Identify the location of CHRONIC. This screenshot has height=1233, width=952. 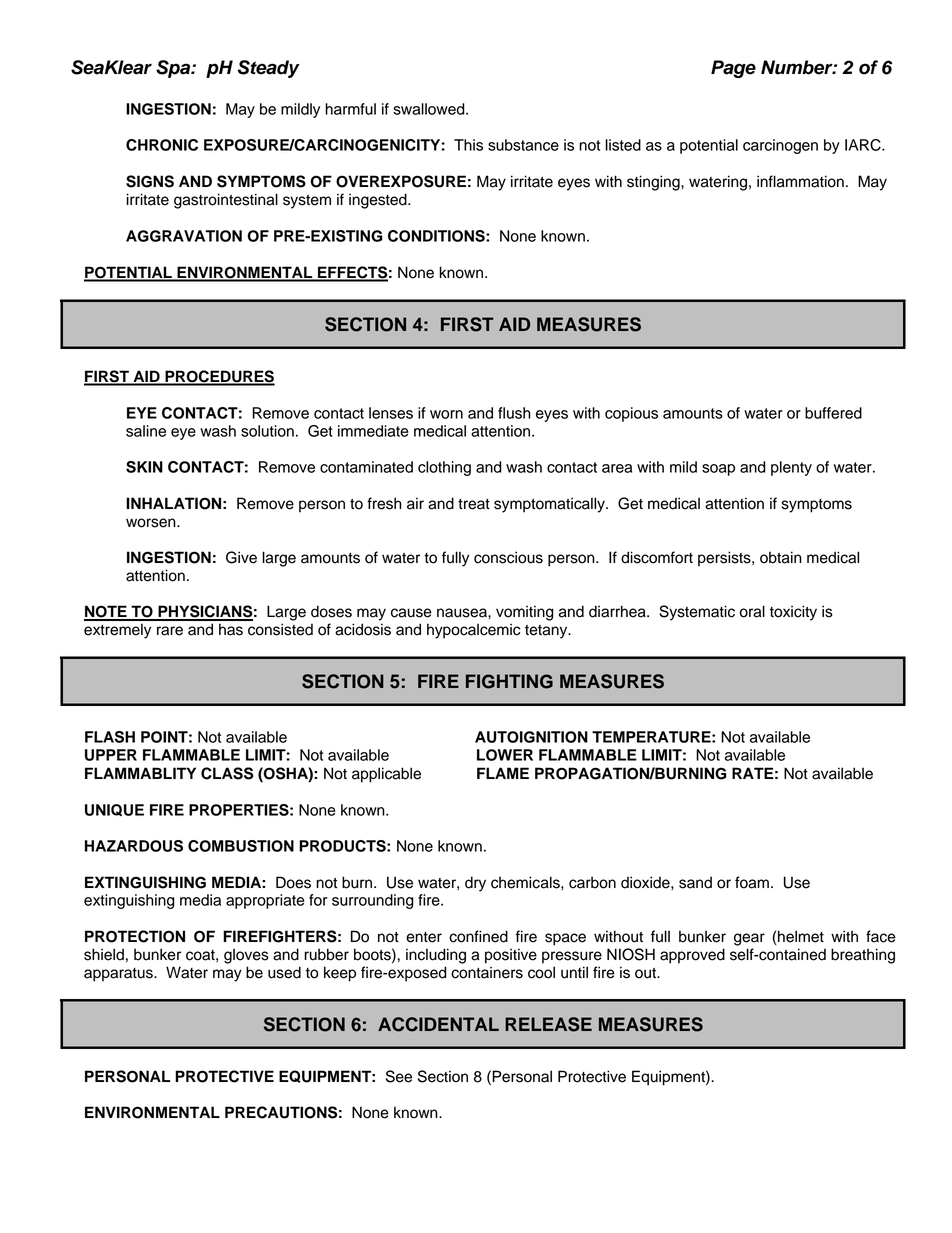
(162, 145).
